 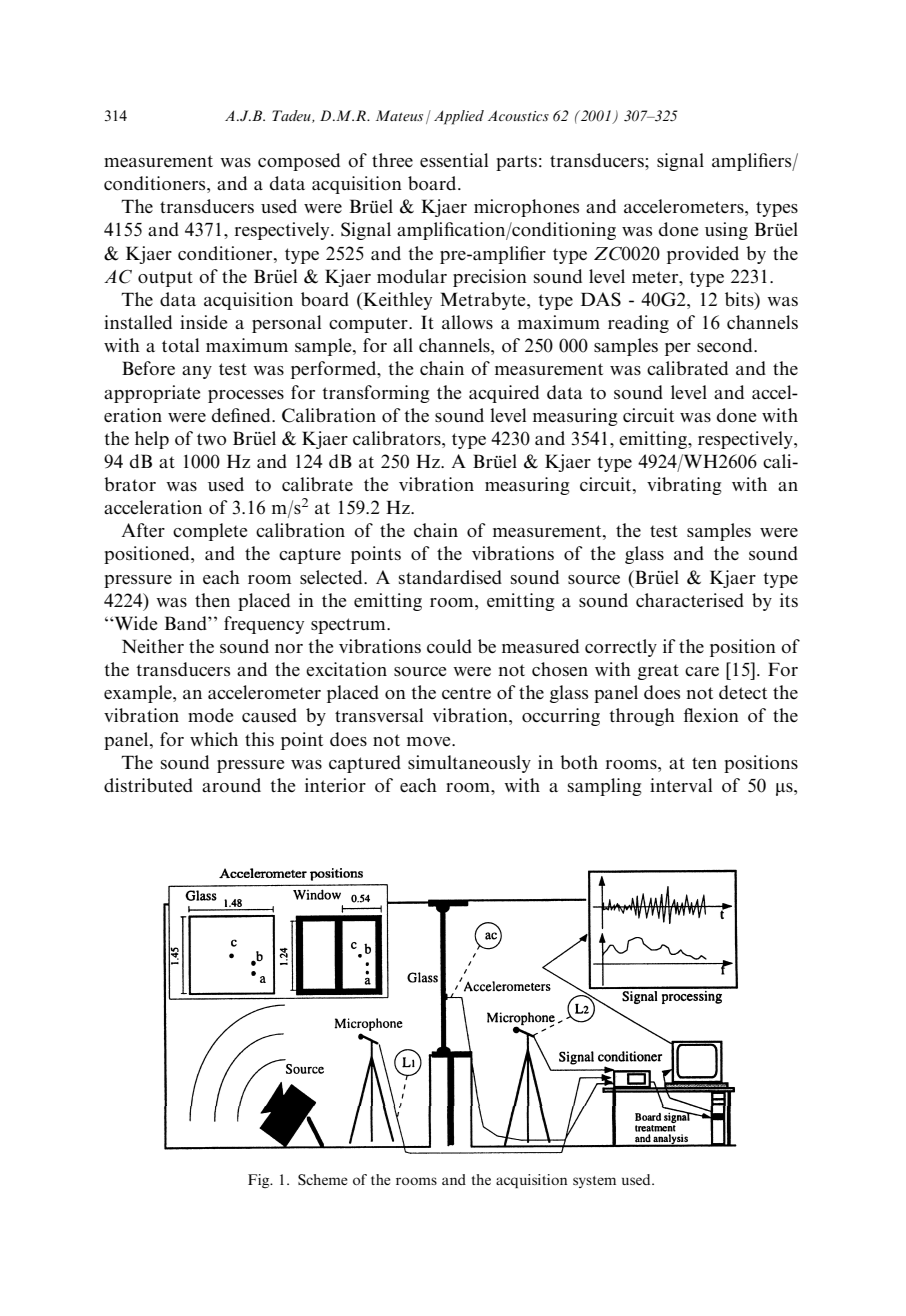 What do you see at coordinates (449, 646) in the page?
I see `could` at bounding box center [449, 646].
